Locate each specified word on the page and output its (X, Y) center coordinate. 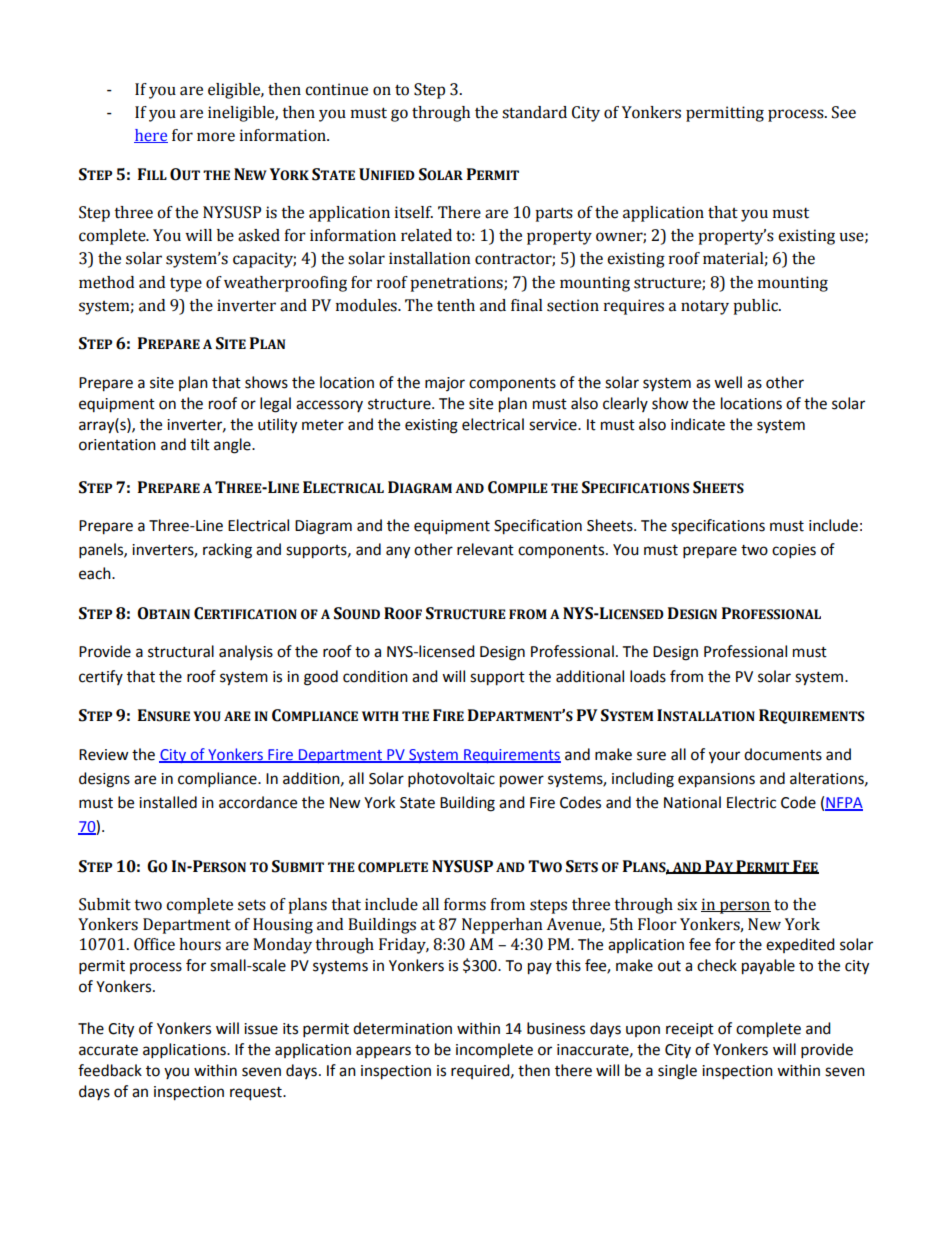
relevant (485, 549)
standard (534, 112)
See (844, 112)
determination (402, 1028)
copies (794, 551)
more (216, 137)
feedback (110, 1070)
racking (227, 551)
